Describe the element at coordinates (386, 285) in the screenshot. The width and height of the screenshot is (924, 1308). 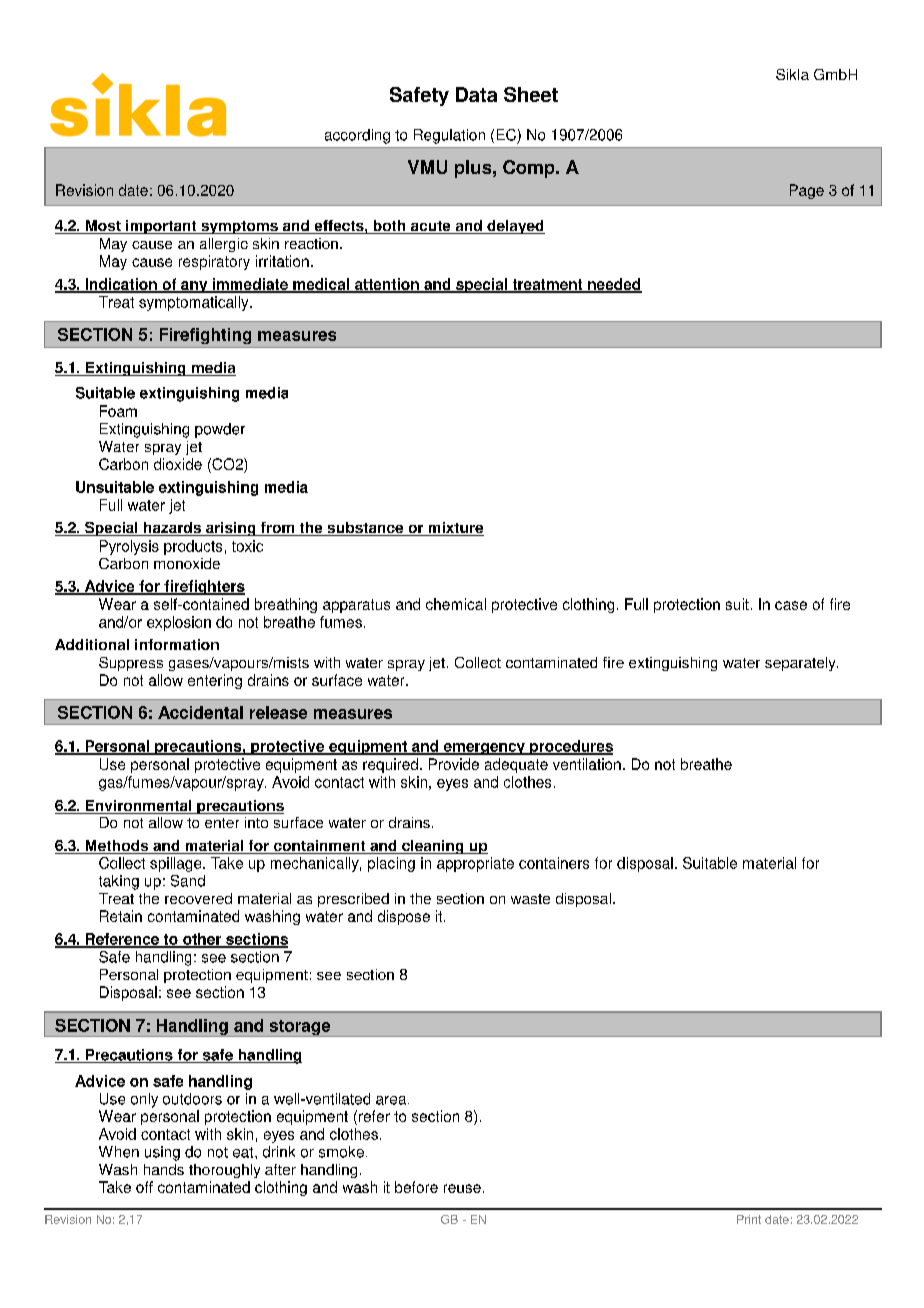
I see `attention` at that location.
